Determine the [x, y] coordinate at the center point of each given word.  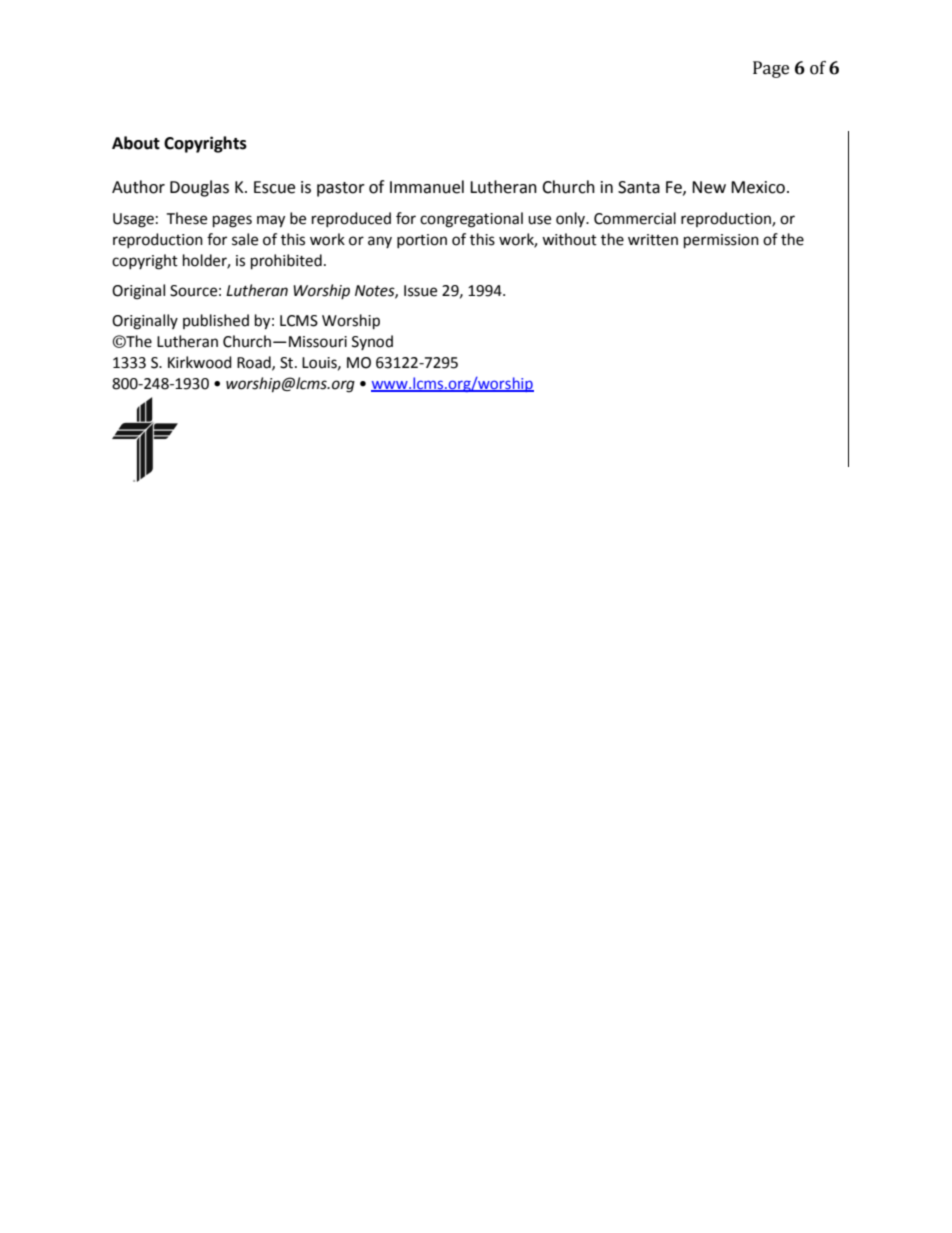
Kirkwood [200, 362]
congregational [471, 220]
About [136, 143]
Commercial [635, 218]
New [709, 187]
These [186, 218]
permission [721, 241]
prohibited [286, 262]
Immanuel [427, 187]
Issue [420, 291]
